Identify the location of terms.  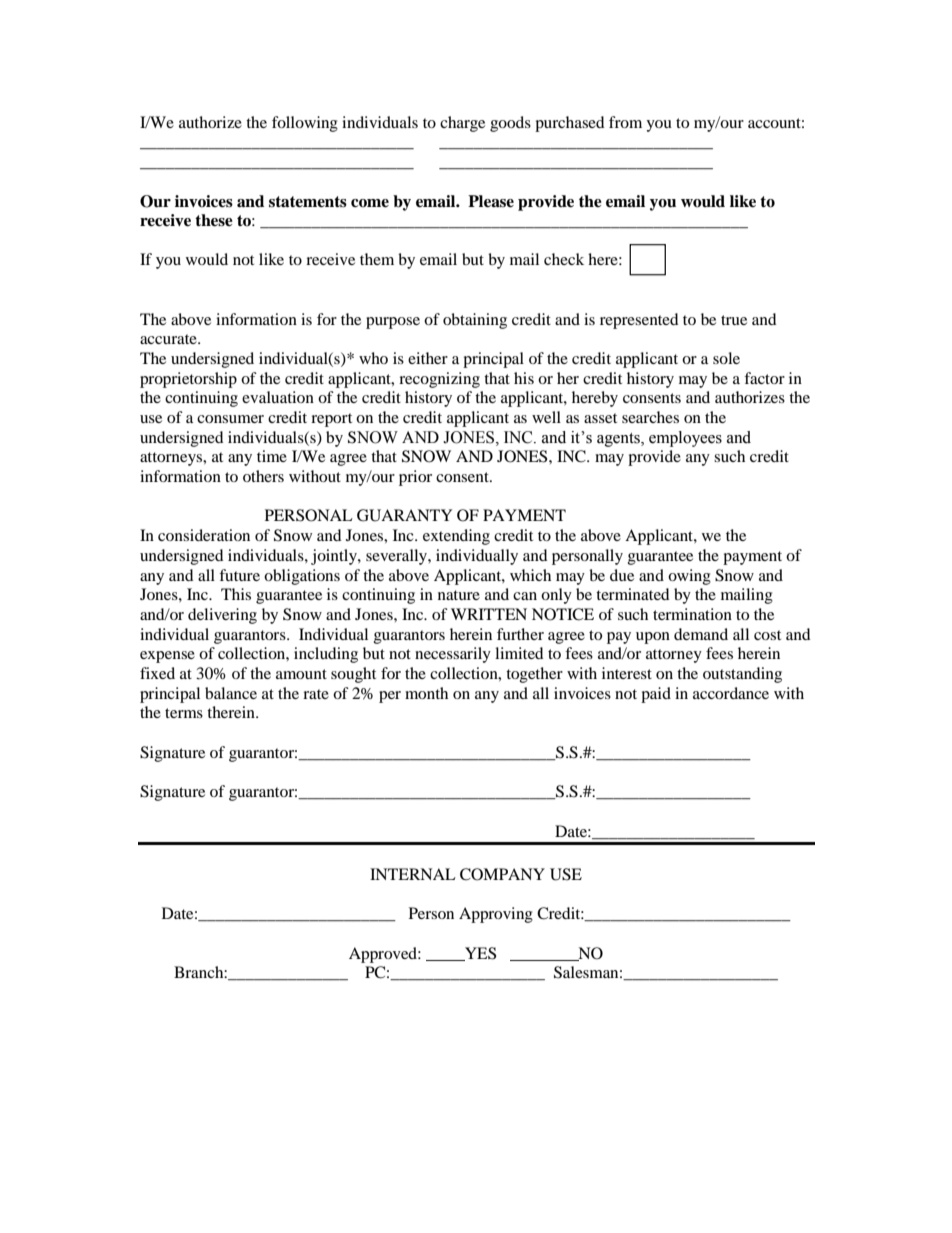
(184, 713).
